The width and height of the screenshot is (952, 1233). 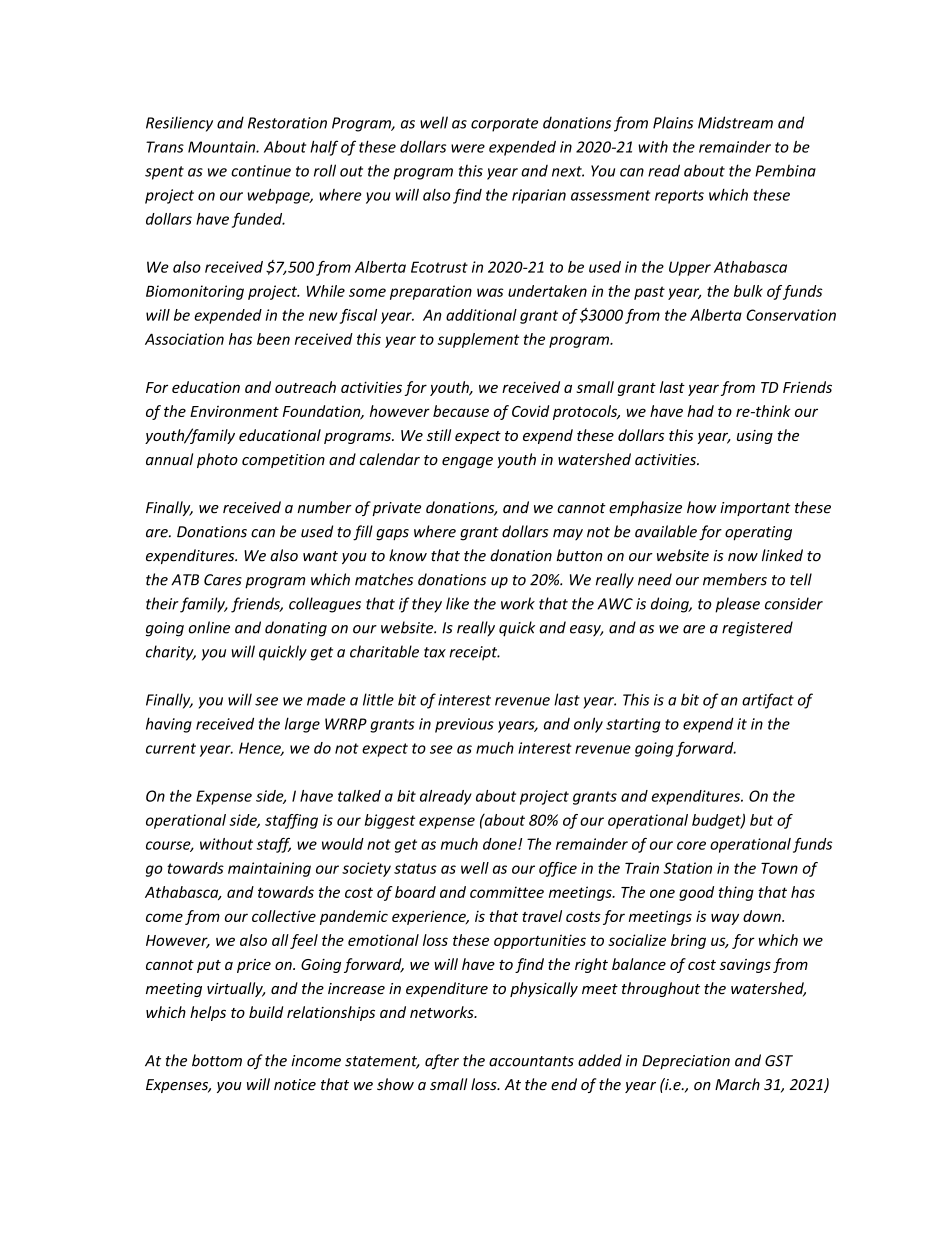 What do you see at coordinates (735, 122) in the screenshot?
I see `Midstream` at bounding box center [735, 122].
